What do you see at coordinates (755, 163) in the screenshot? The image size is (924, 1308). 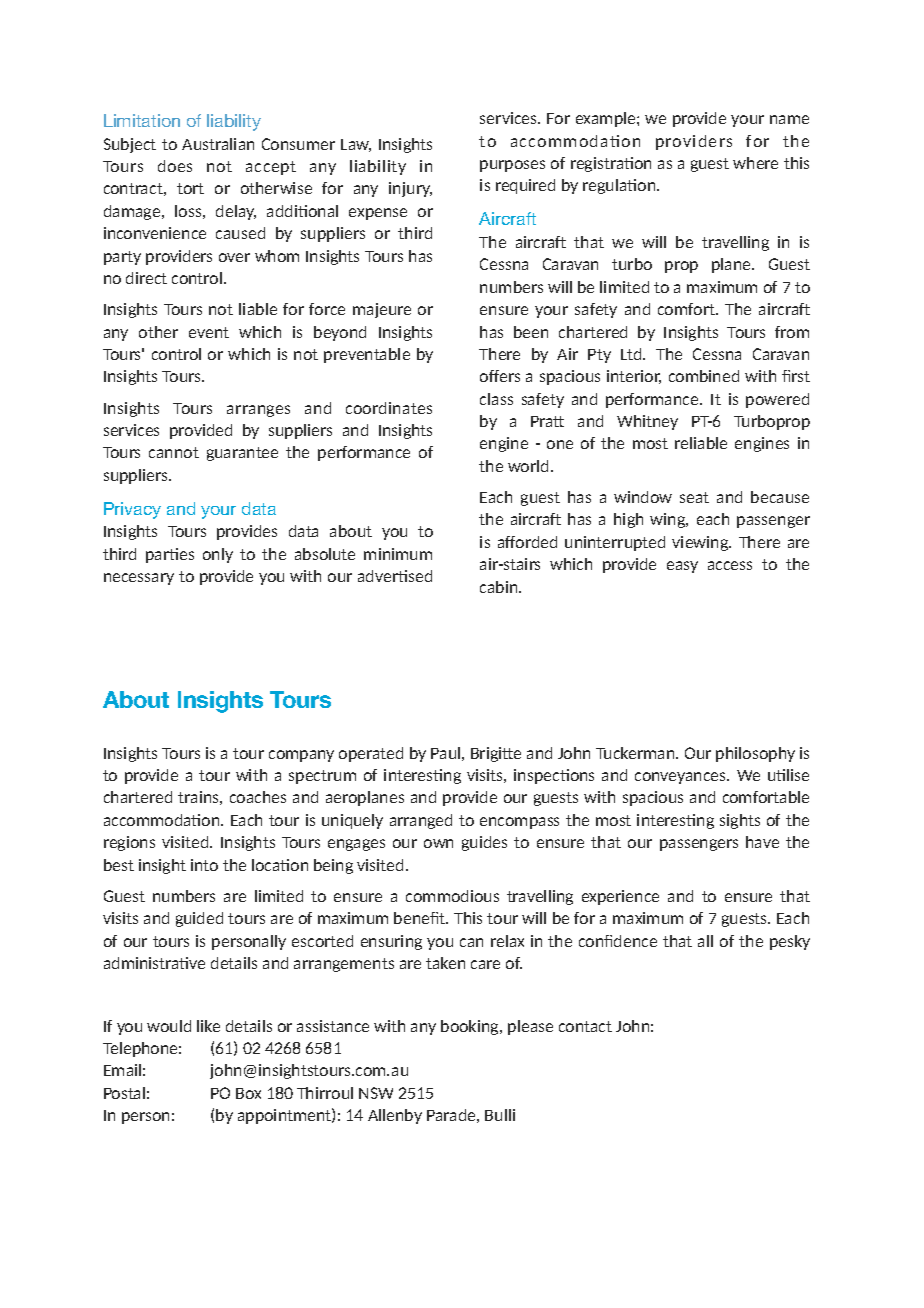 I see `where` at bounding box center [755, 163].
